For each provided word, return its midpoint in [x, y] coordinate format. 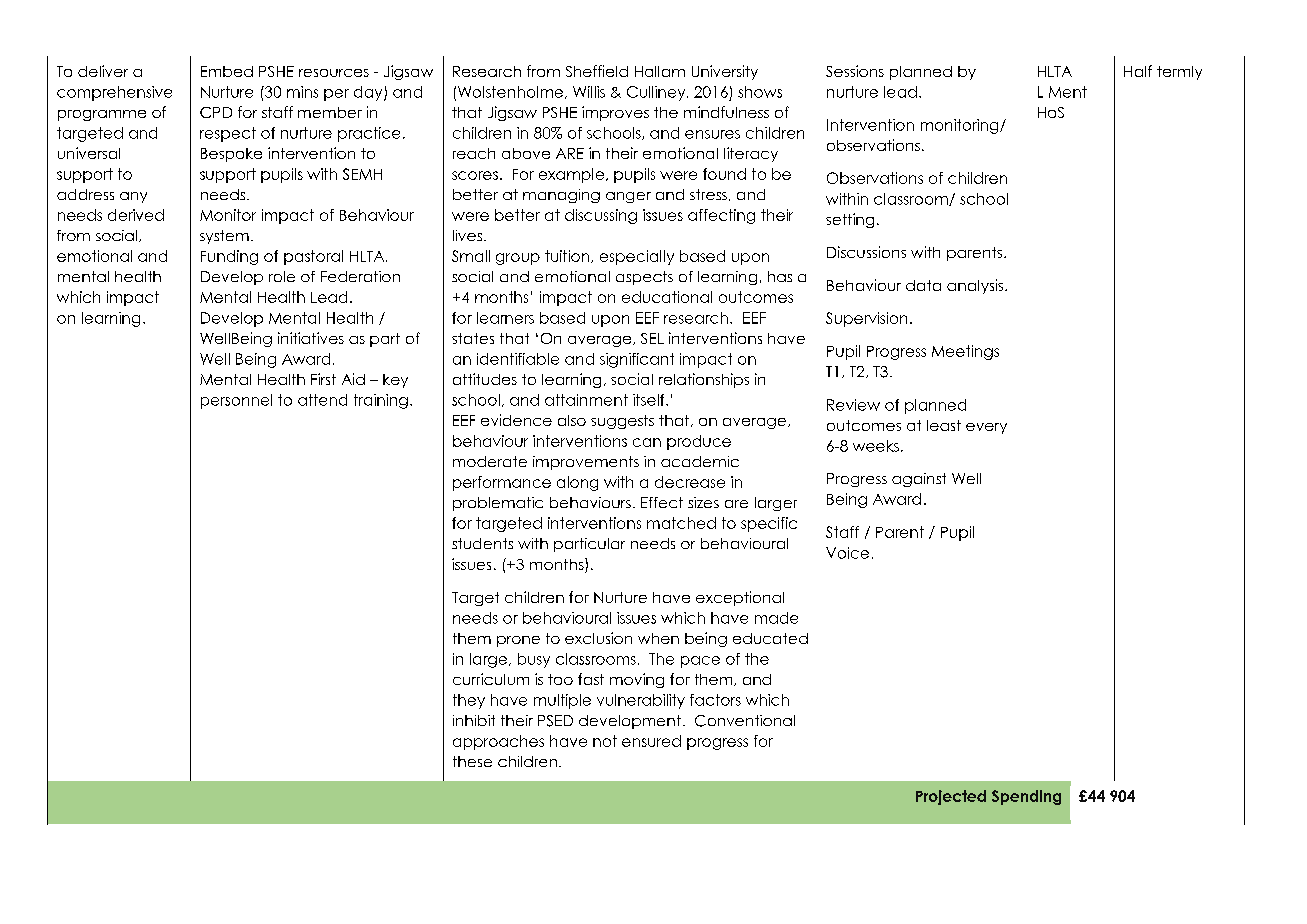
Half [1138, 71]
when [658, 638]
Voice [847, 553]
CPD [216, 112]
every [986, 428]
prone [518, 641]
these [472, 761]
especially [637, 257]
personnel [236, 401]
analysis [976, 286]
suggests [622, 422]
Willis [589, 92]
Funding [229, 257]
